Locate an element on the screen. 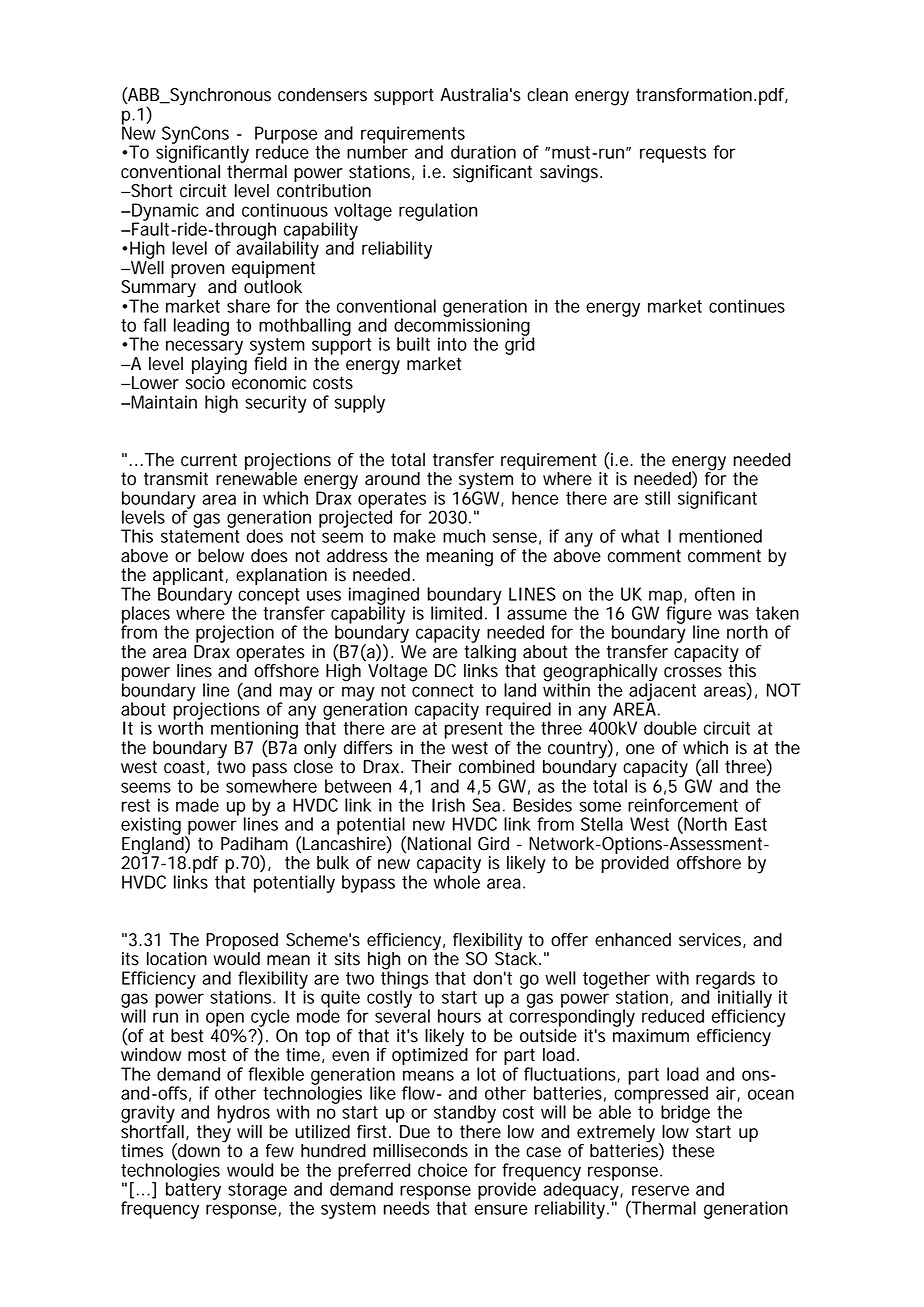 The width and height of the screenshot is (924, 1307). requests is located at coordinates (673, 154).
